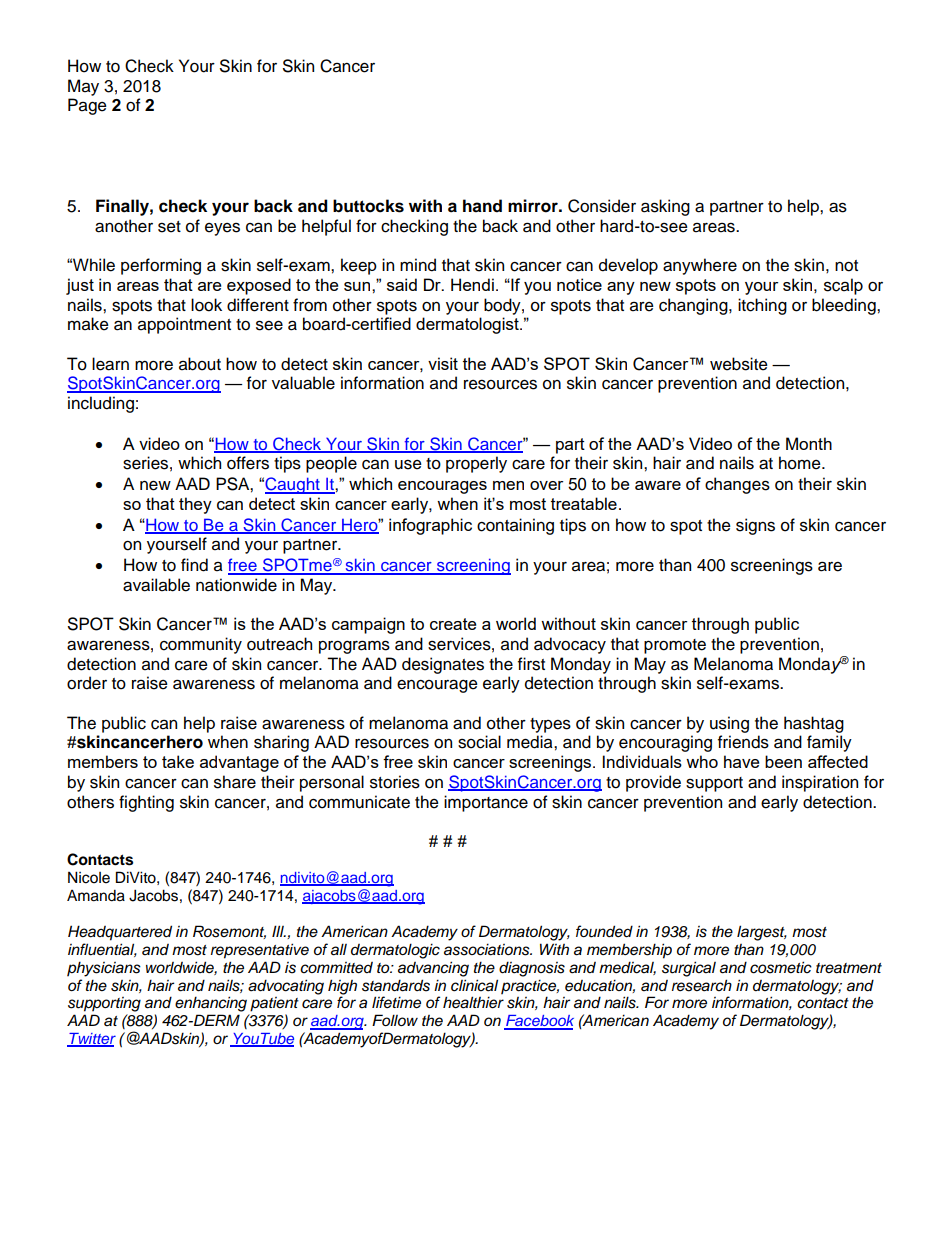 This image has width=952, height=1233. What do you see at coordinates (211, 1004) in the image?
I see `enhancing` at bounding box center [211, 1004].
